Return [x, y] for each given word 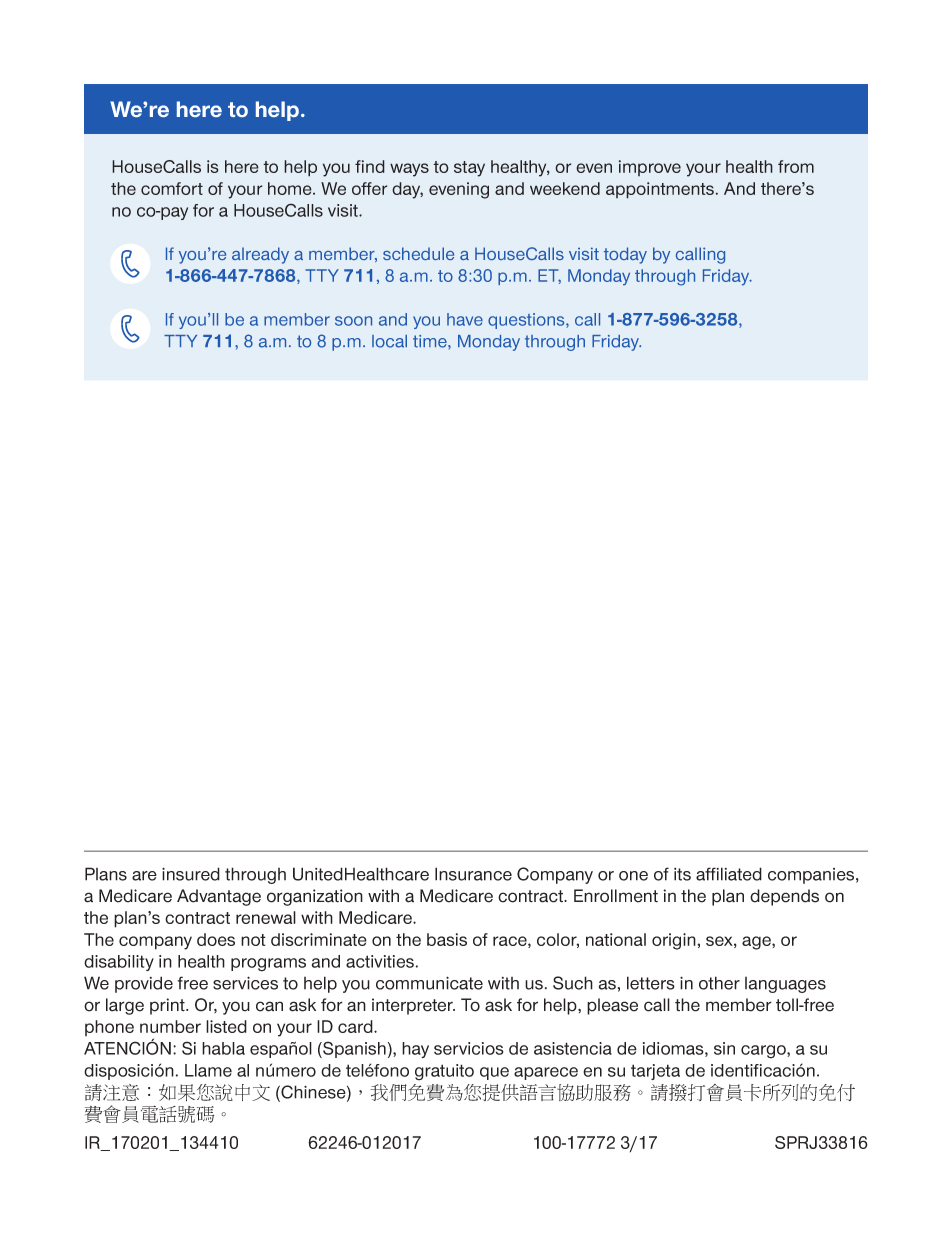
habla [223, 1048]
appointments [660, 190]
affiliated [729, 874]
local [389, 341]
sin [724, 1048]
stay [469, 169]
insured [191, 874]
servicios [469, 1048]
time [431, 341]
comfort [172, 188]
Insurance [473, 874]
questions [527, 321]
